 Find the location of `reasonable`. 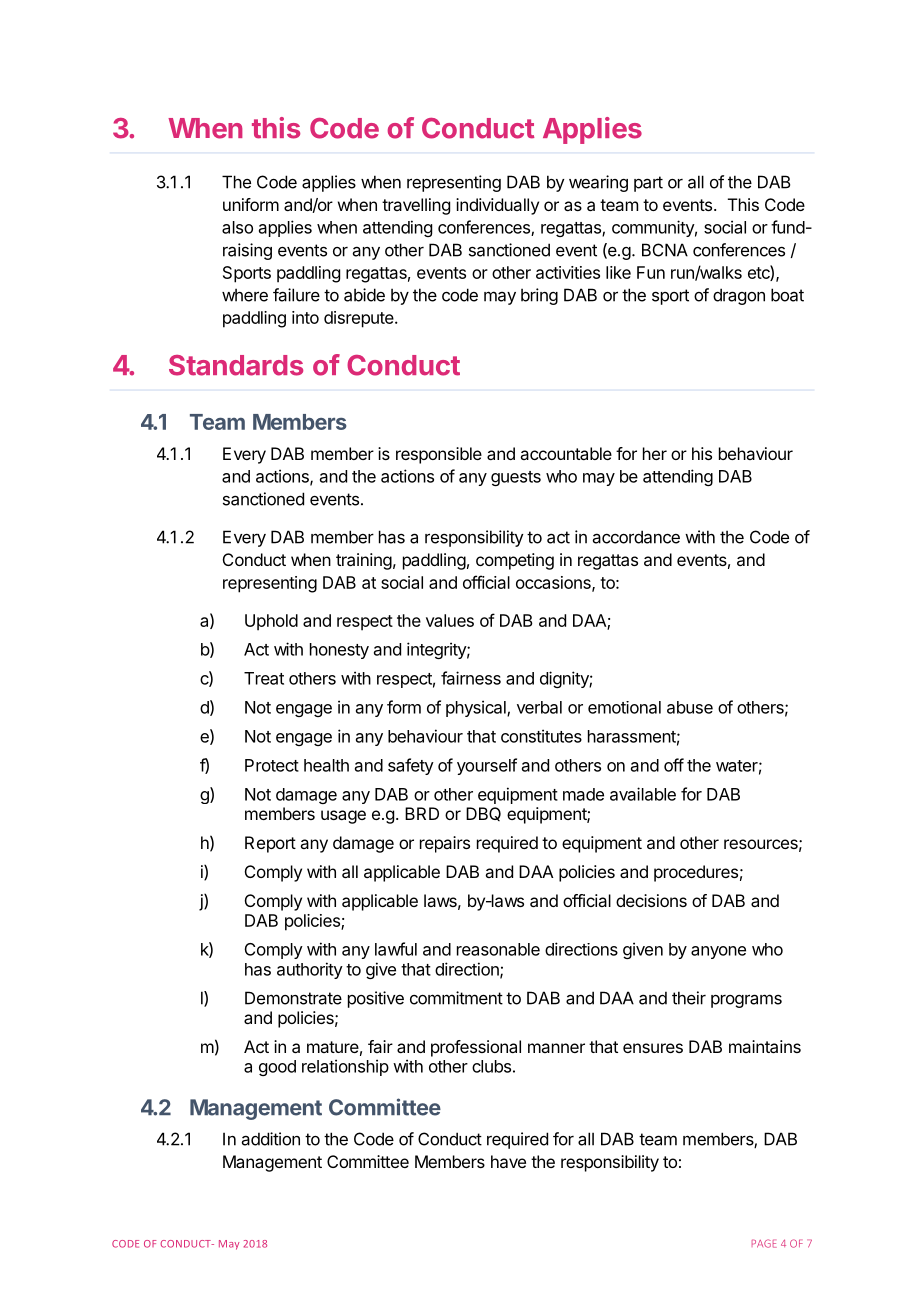

reasonable is located at coordinates (498, 949).
